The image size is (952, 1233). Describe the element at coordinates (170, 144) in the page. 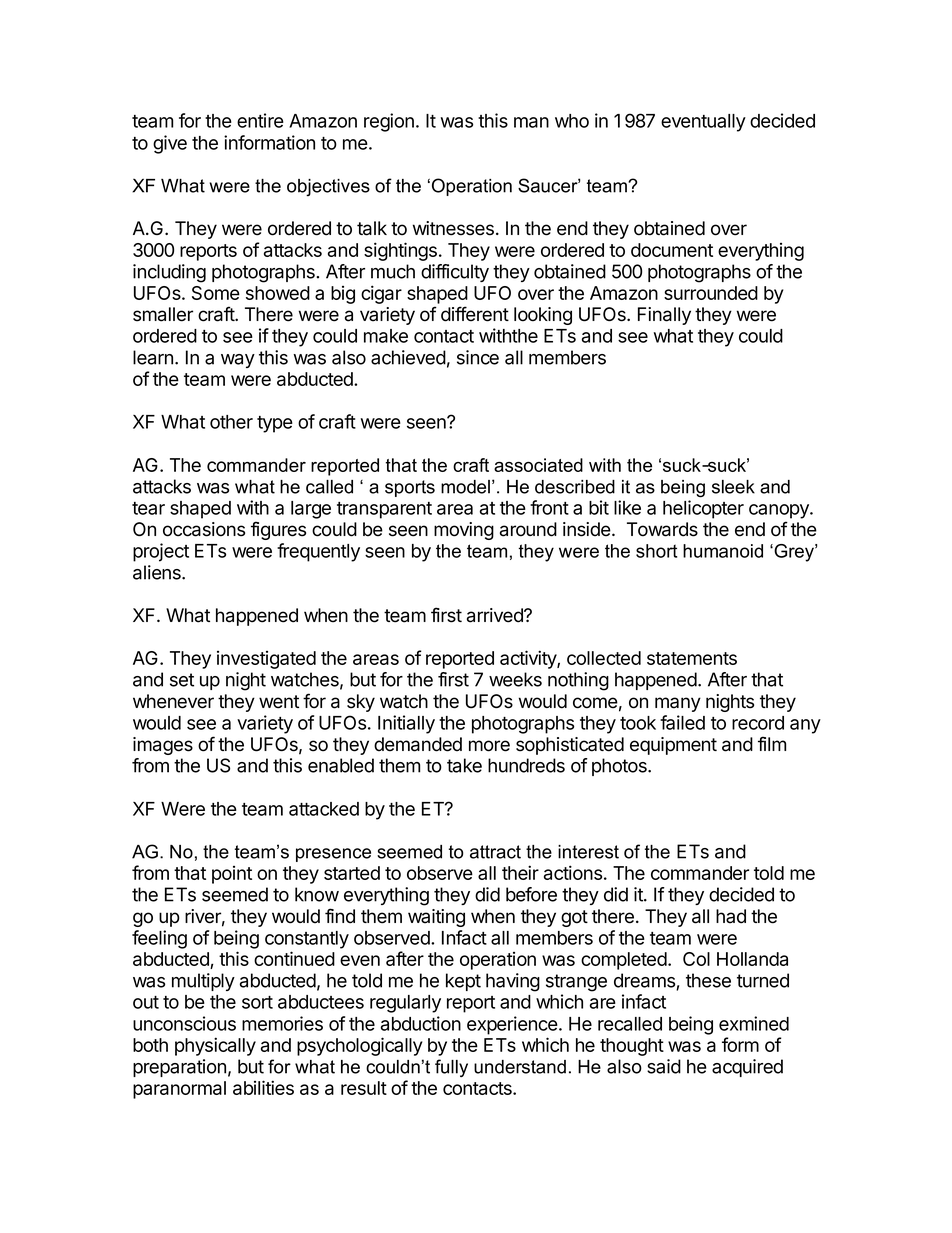

I see `give` at that location.
